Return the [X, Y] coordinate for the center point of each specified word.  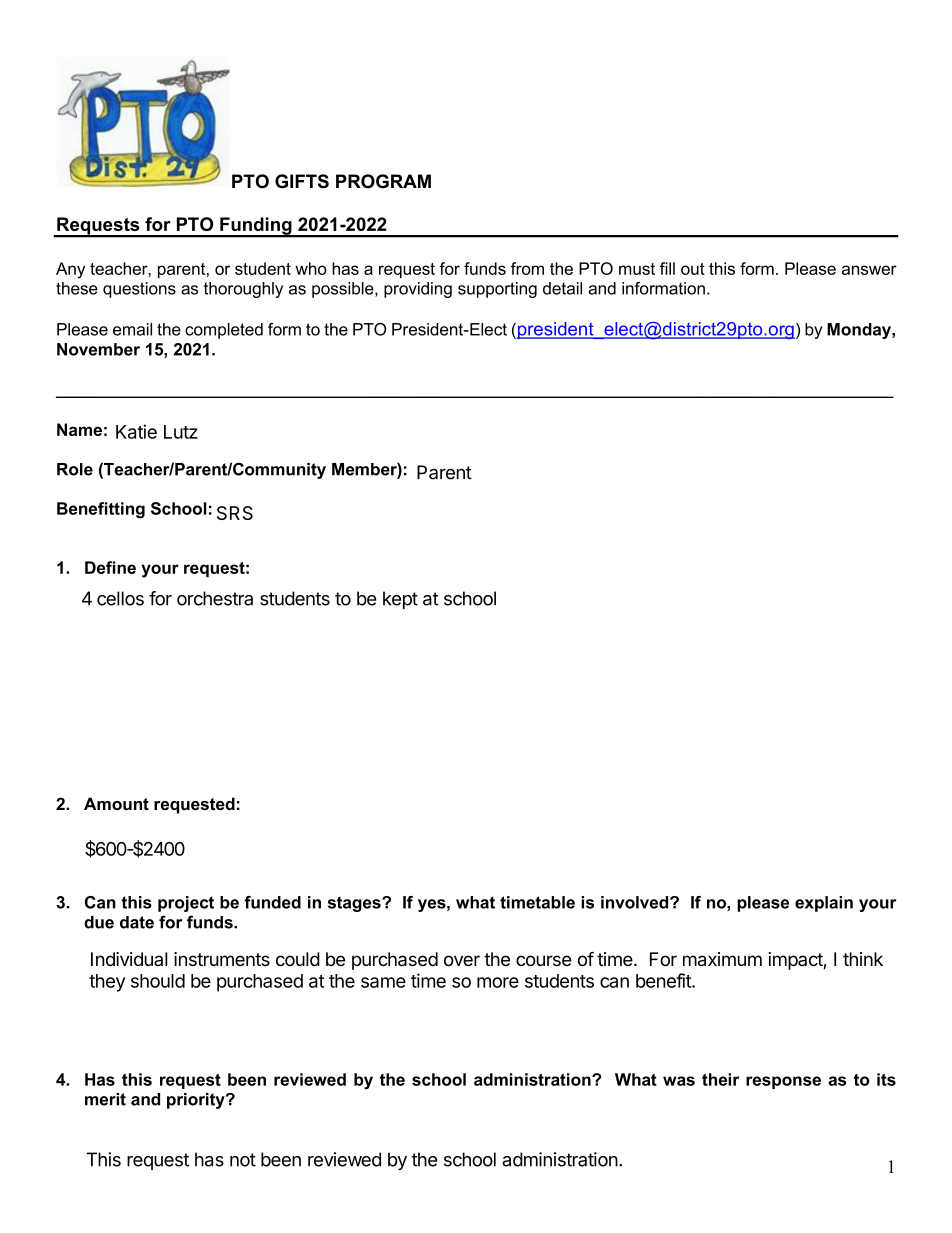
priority [197, 1101]
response [783, 1082]
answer [869, 270]
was [679, 1081]
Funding [256, 227]
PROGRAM [383, 181]
